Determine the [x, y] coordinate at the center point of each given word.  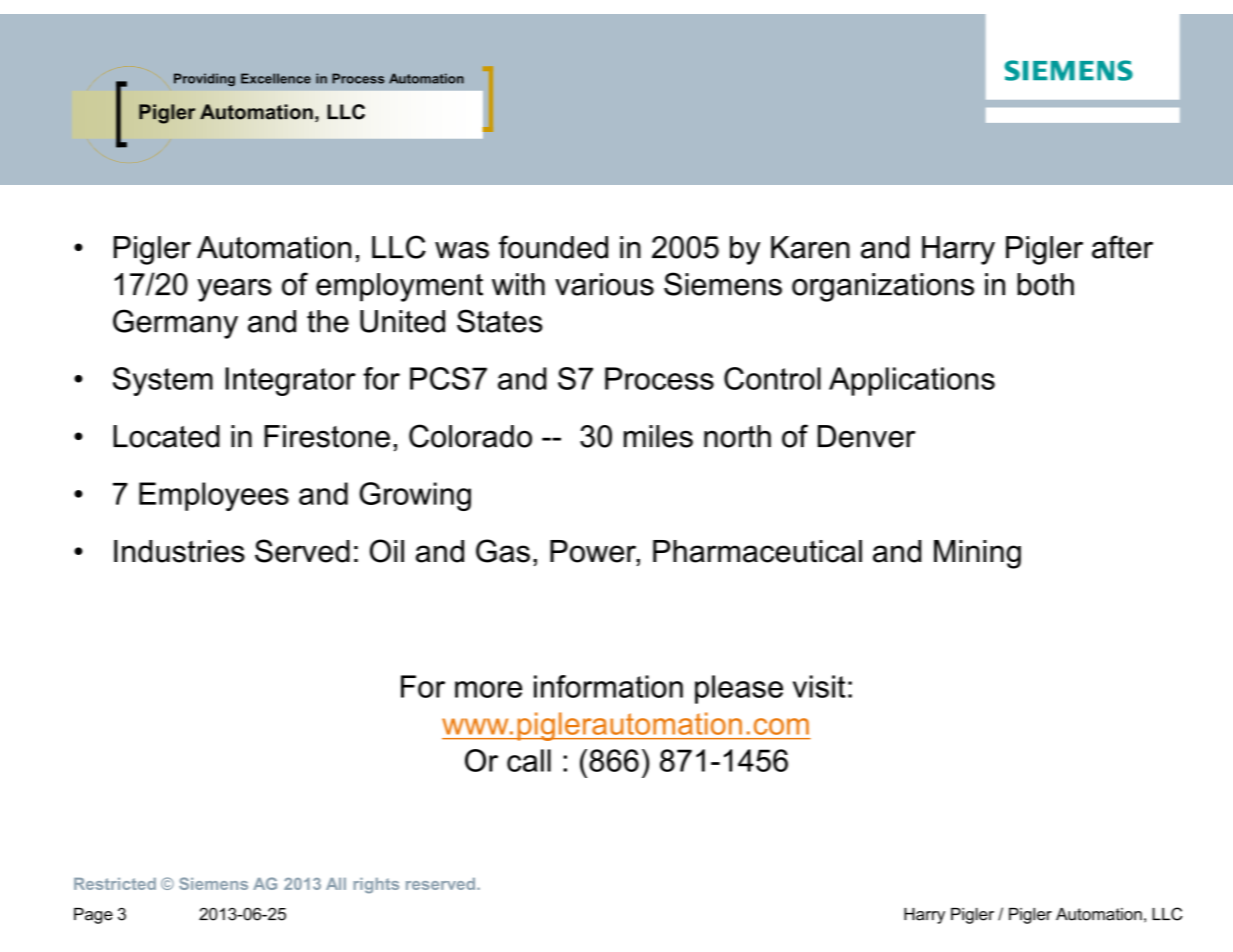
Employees [214, 496]
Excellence [276, 78]
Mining [977, 554]
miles [658, 436]
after [1122, 247]
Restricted [115, 884]
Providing [204, 79]
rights [376, 885]
